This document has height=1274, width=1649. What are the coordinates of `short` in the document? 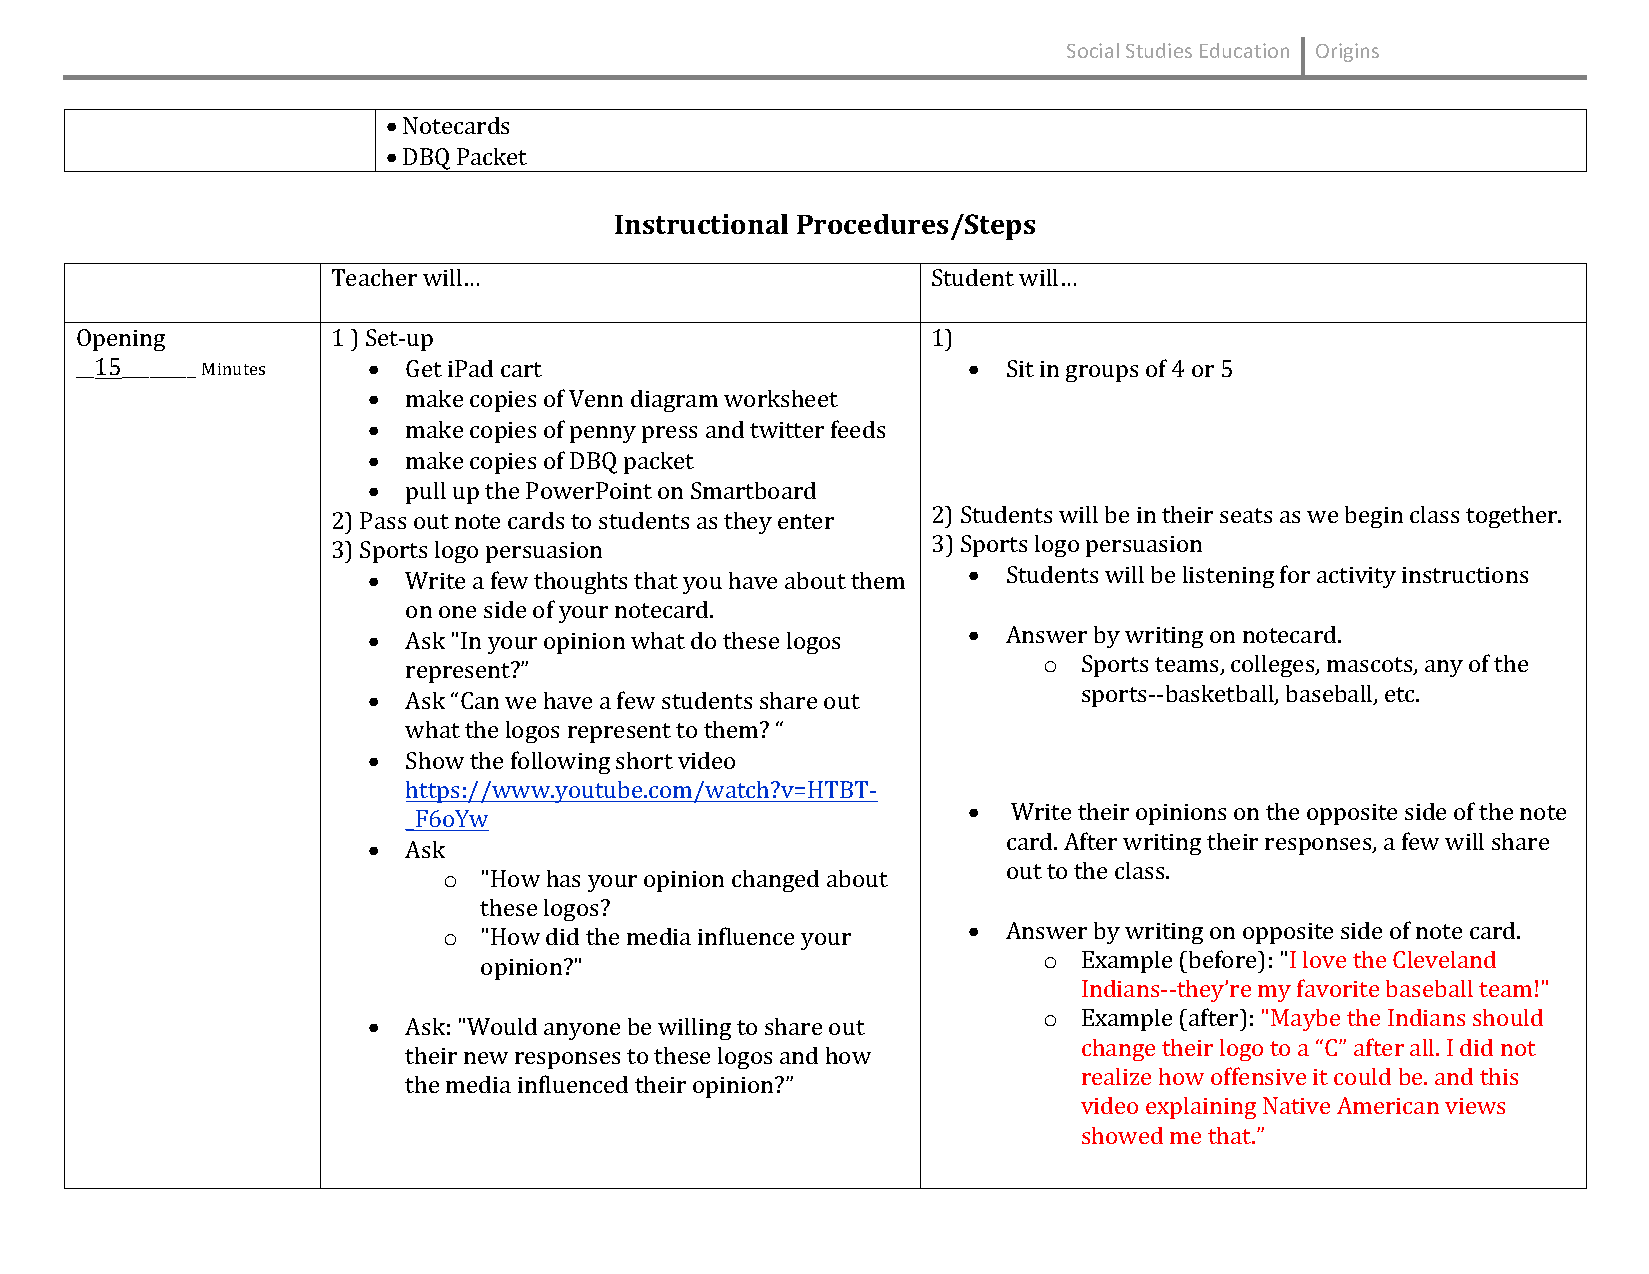 It's located at (644, 760).
